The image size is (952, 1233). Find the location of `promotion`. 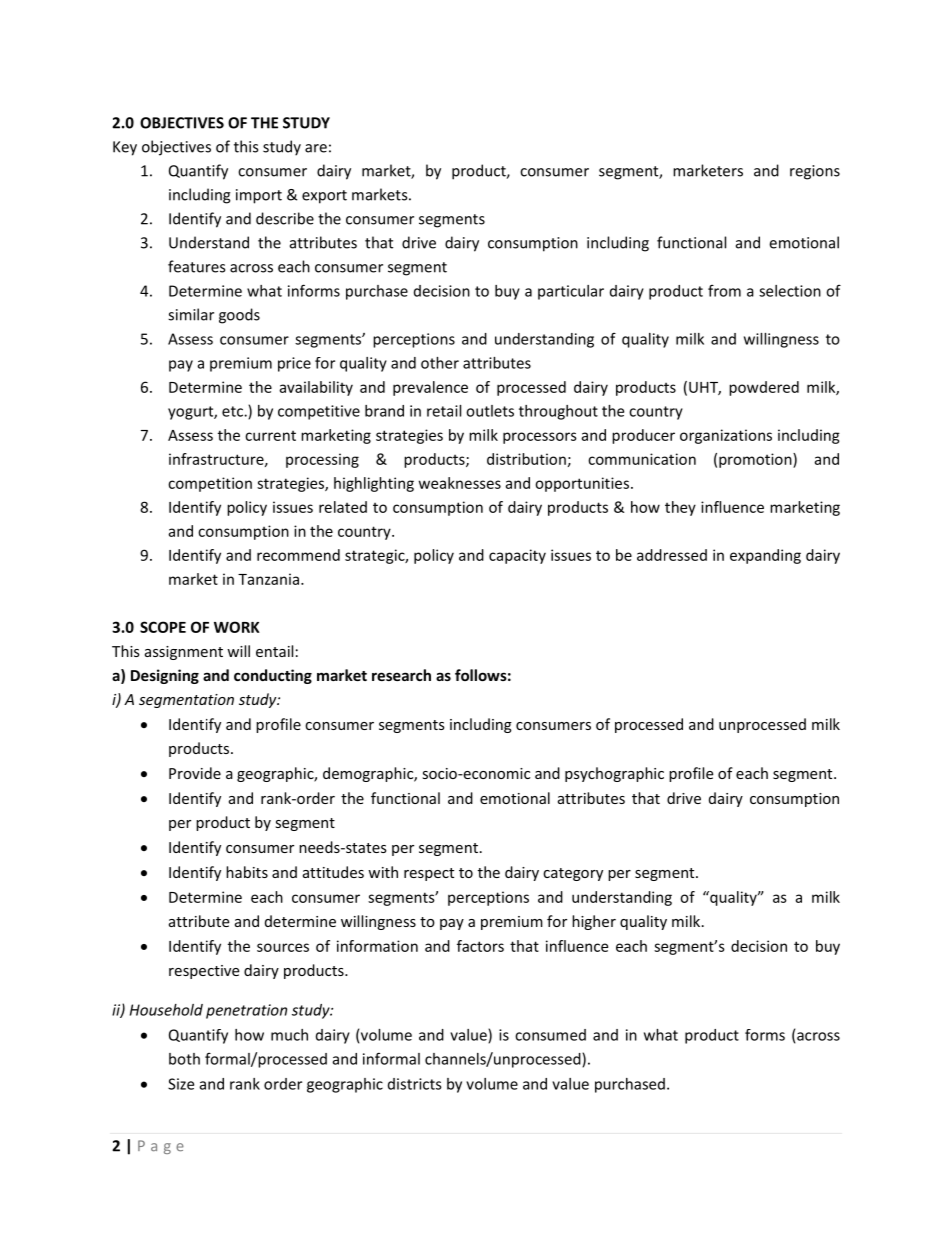

promotion is located at coordinates (756, 460).
